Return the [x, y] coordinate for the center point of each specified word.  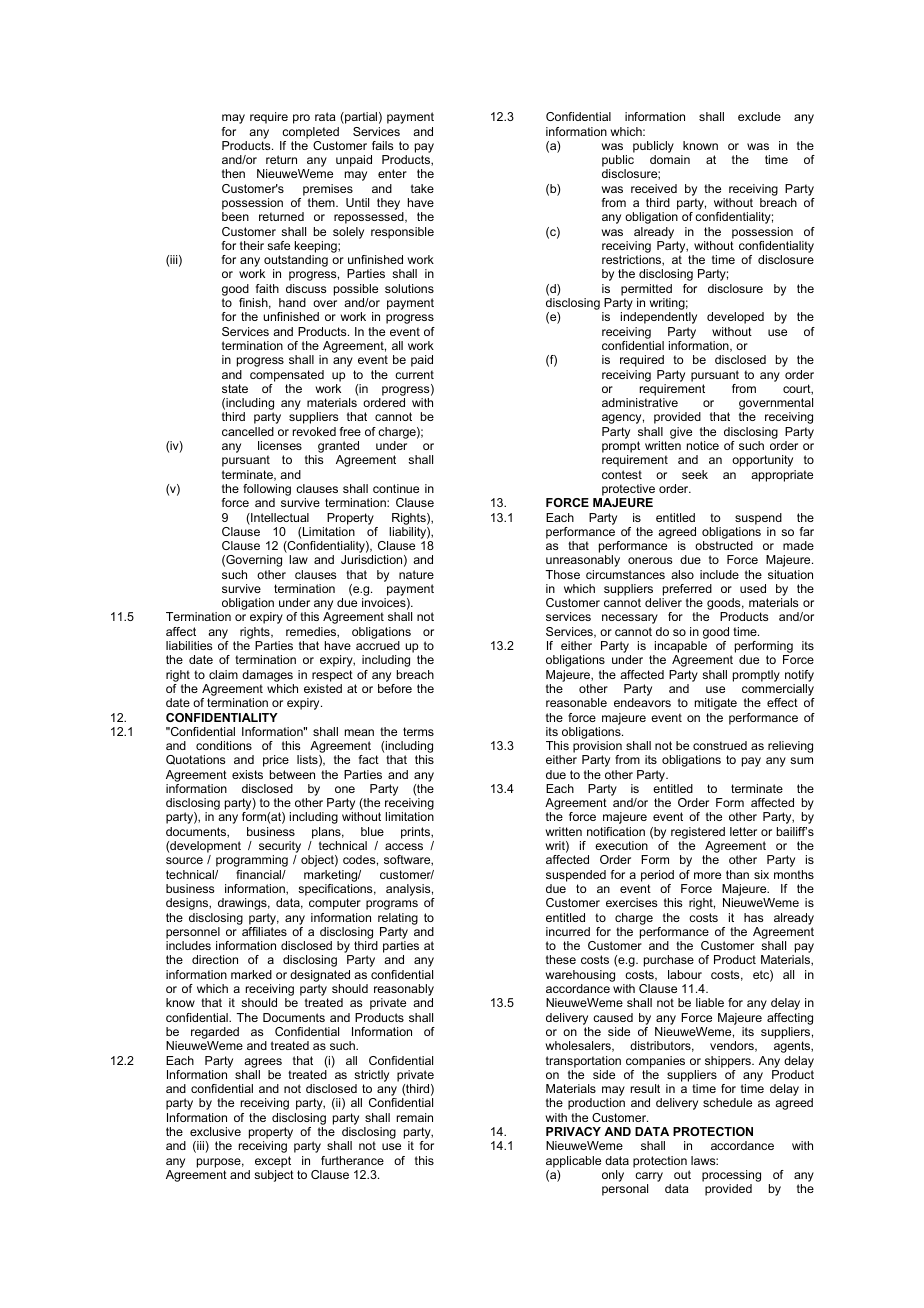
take [422, 188]
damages [267, 676]
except [273, 1162]
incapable [680, 648]
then [233, 173]
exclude [759, 116]
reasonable [576, 702]
